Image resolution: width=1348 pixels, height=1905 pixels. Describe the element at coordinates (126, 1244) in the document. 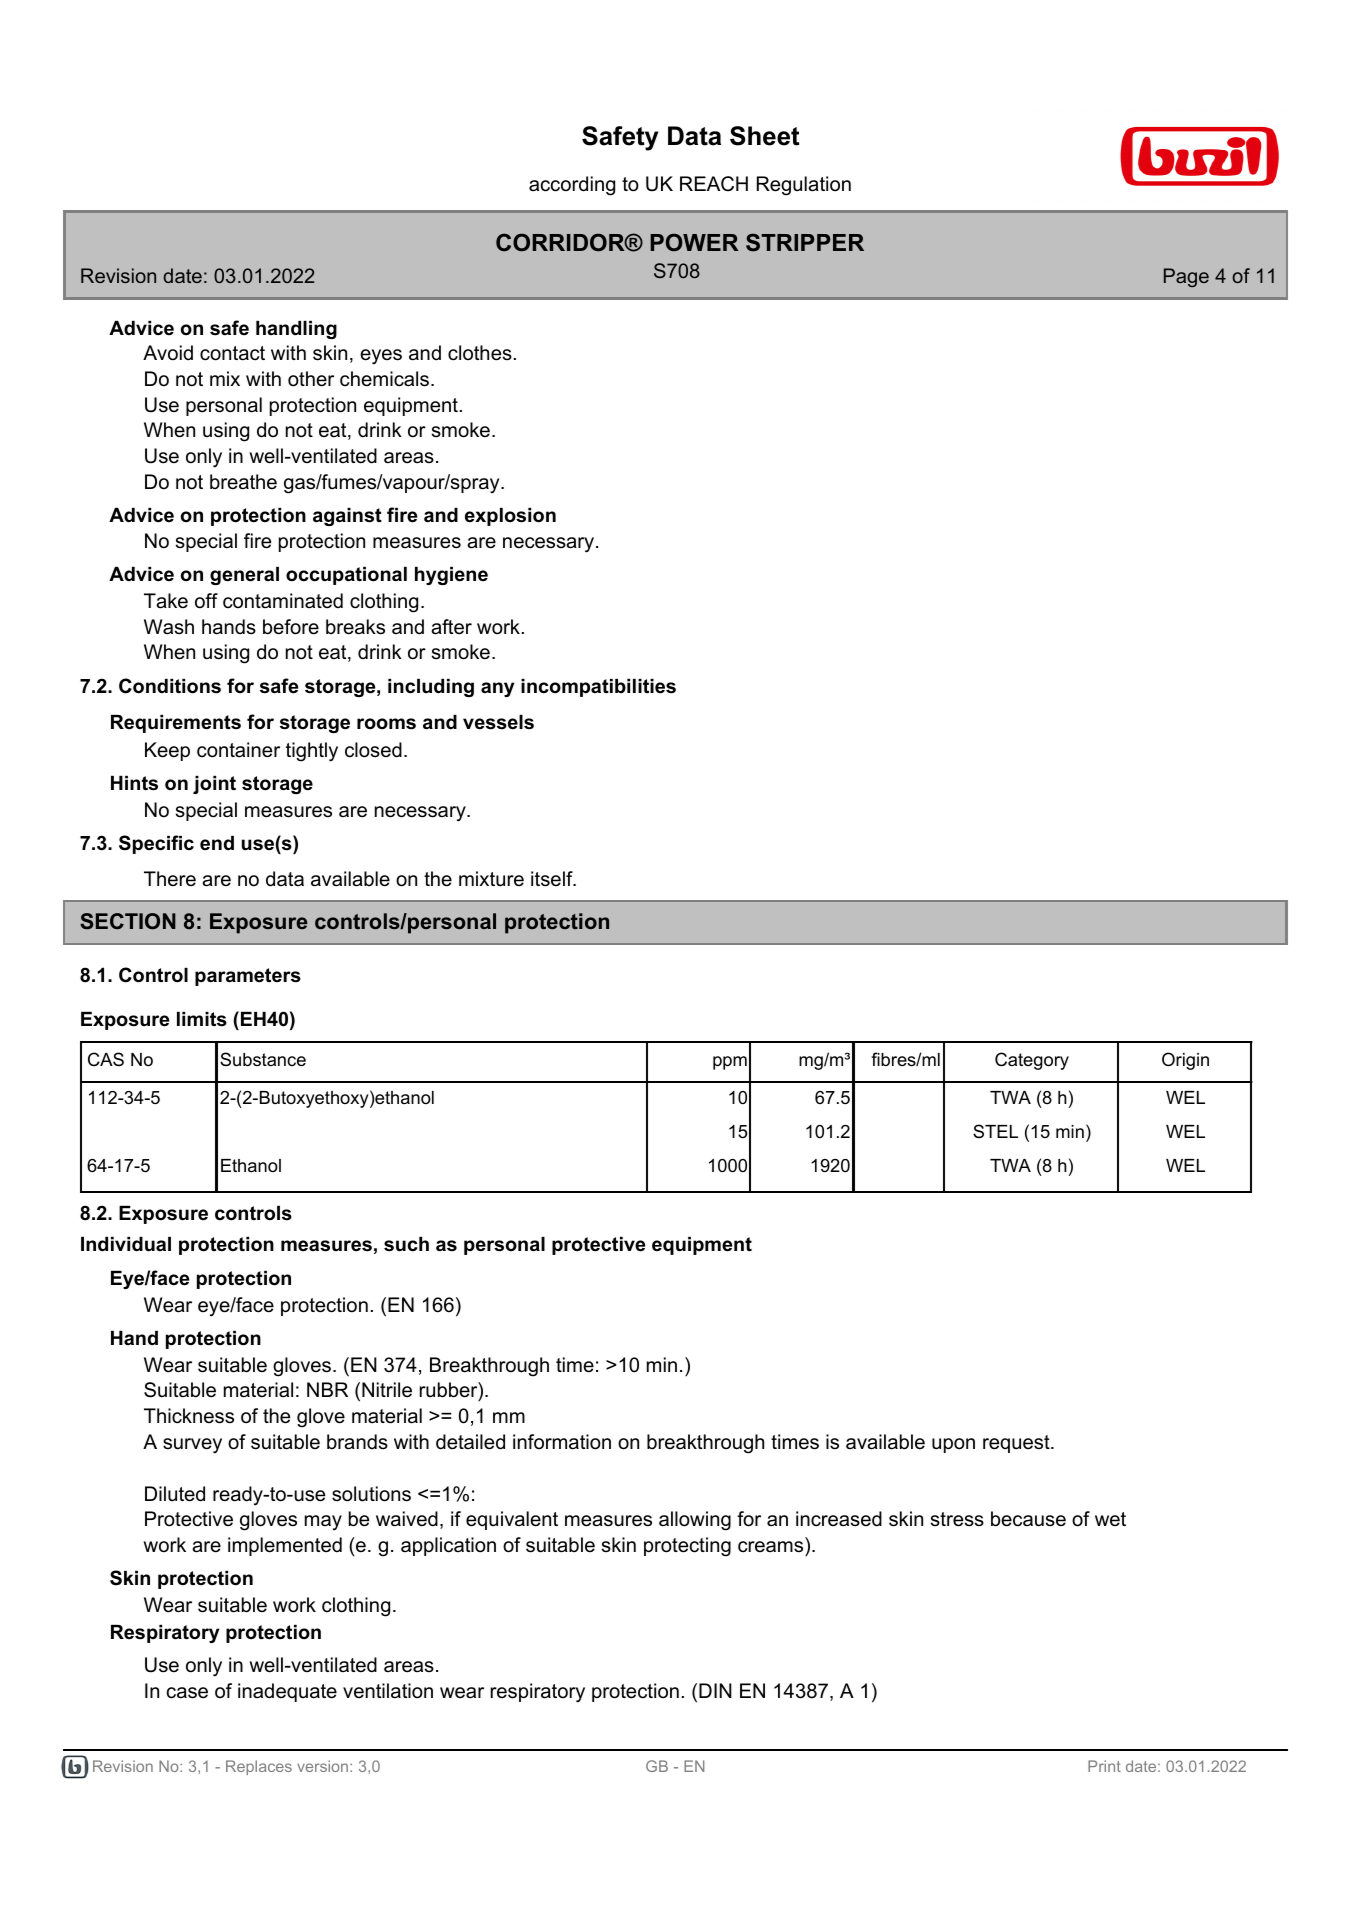

I see `Individual` at that location.
